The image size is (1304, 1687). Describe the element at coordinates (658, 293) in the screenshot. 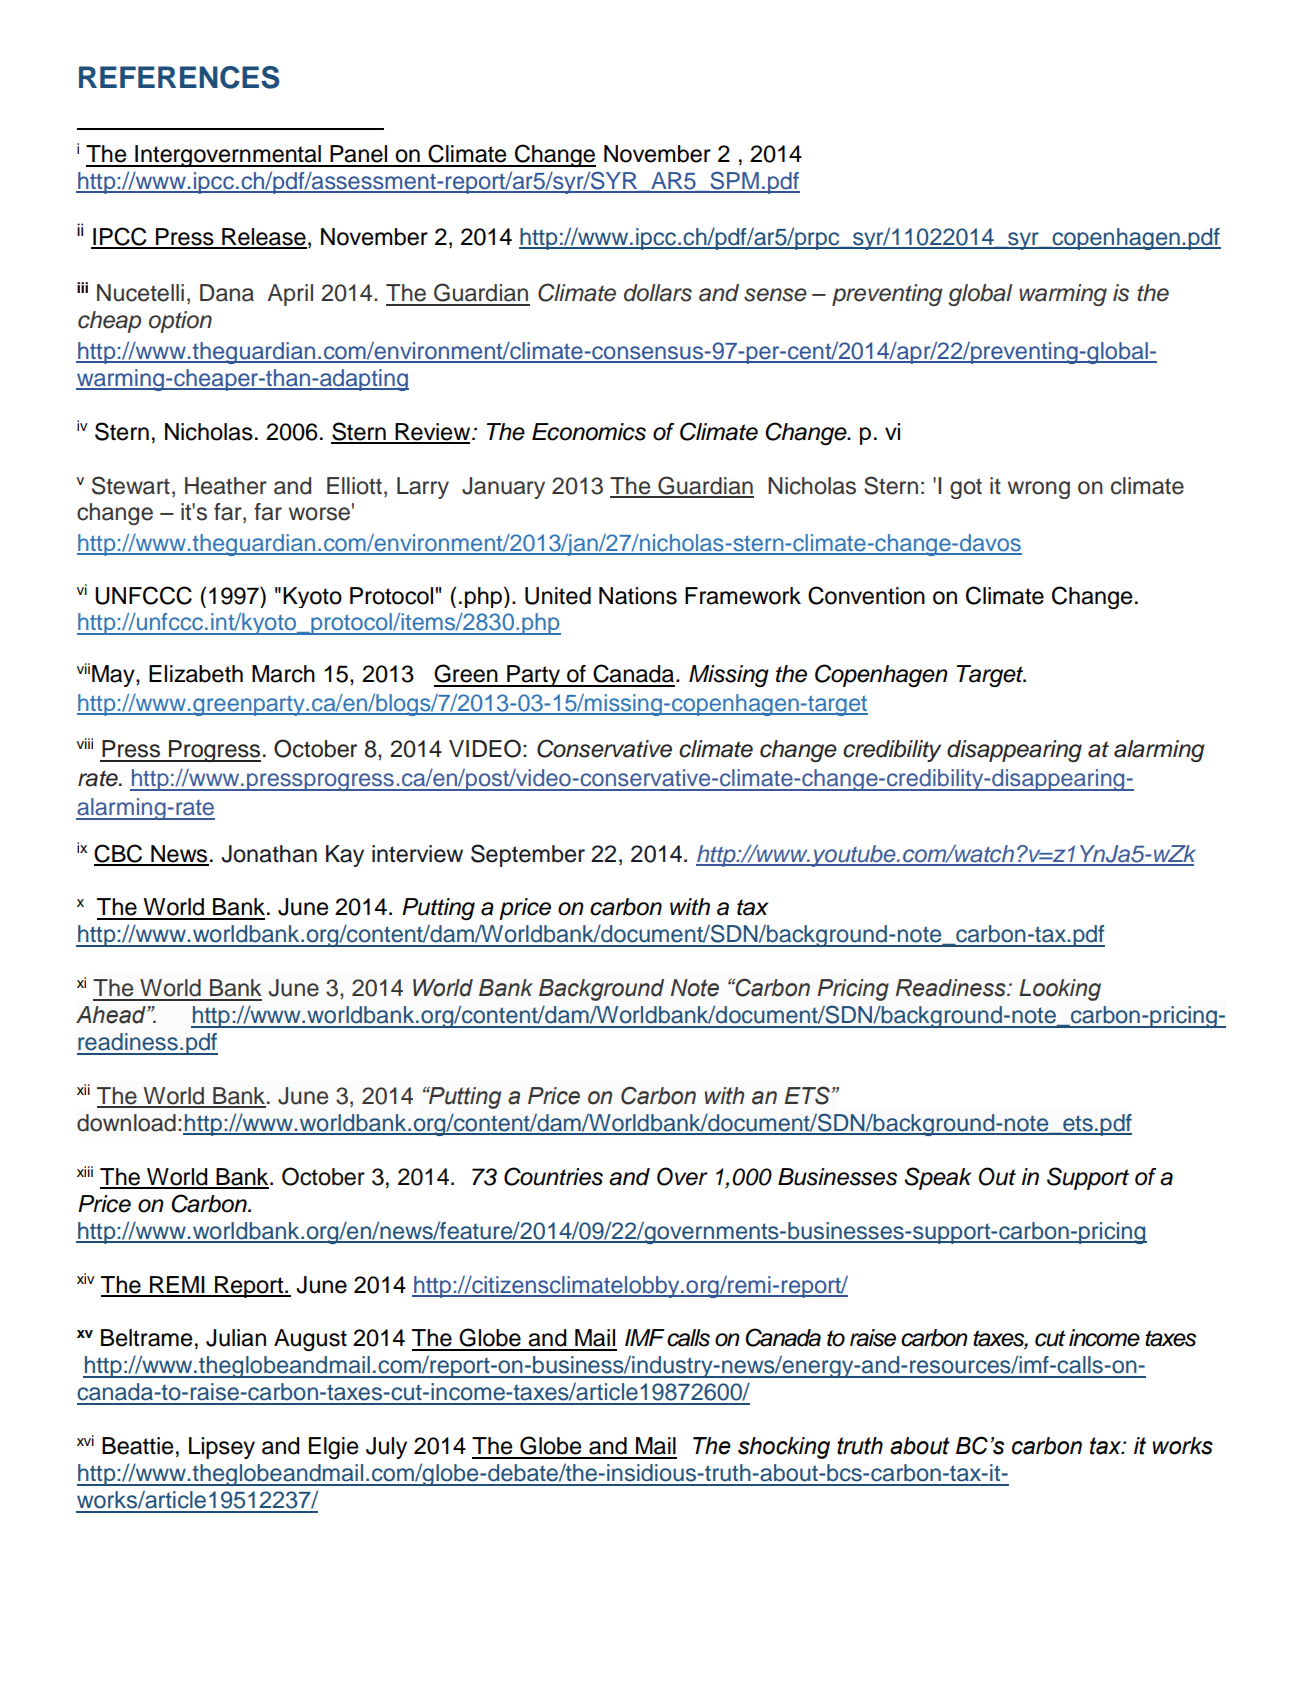

I see `dollars` at that location.
